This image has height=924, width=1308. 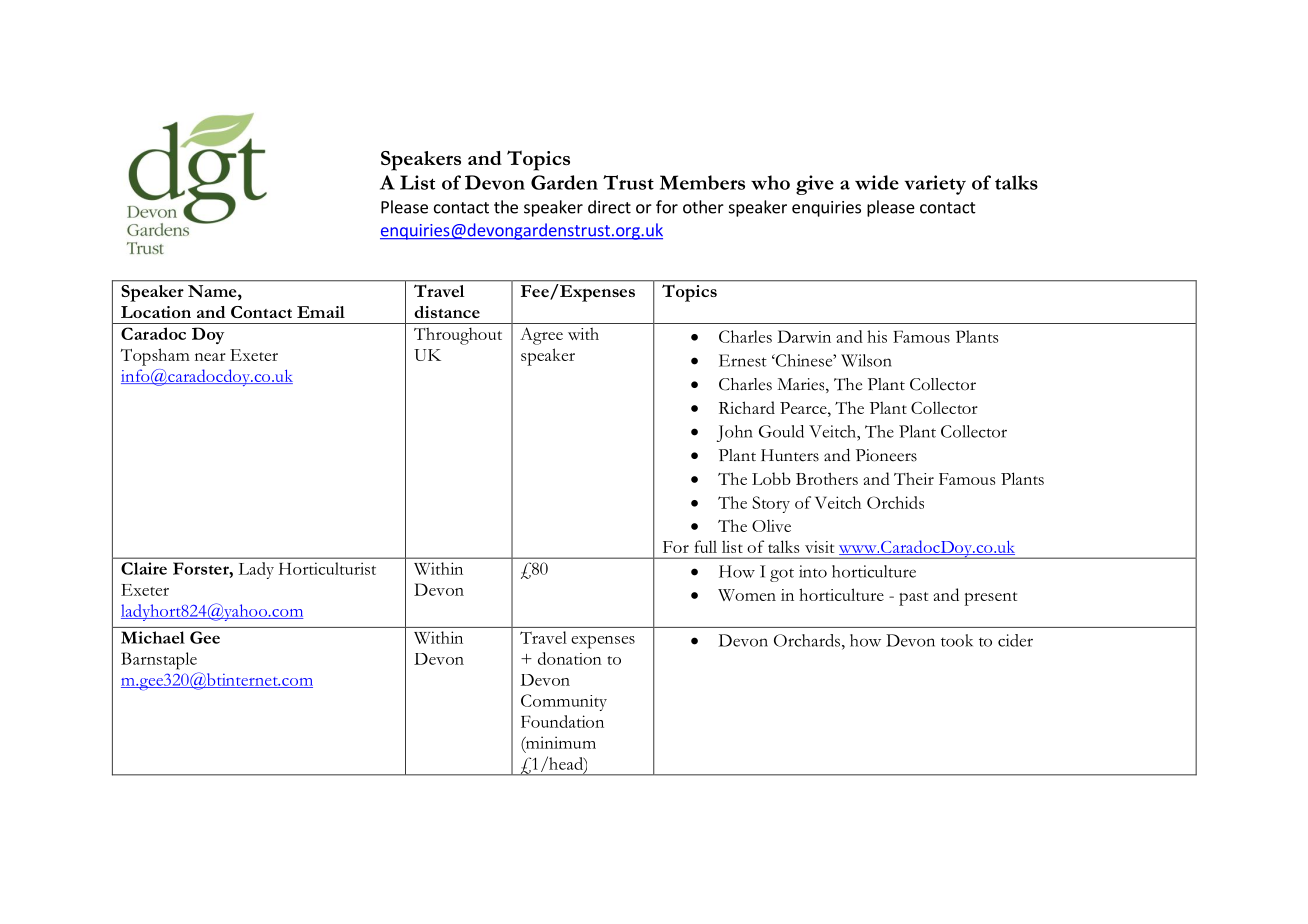 I want to click on wide, so click(x=877, y=182).
